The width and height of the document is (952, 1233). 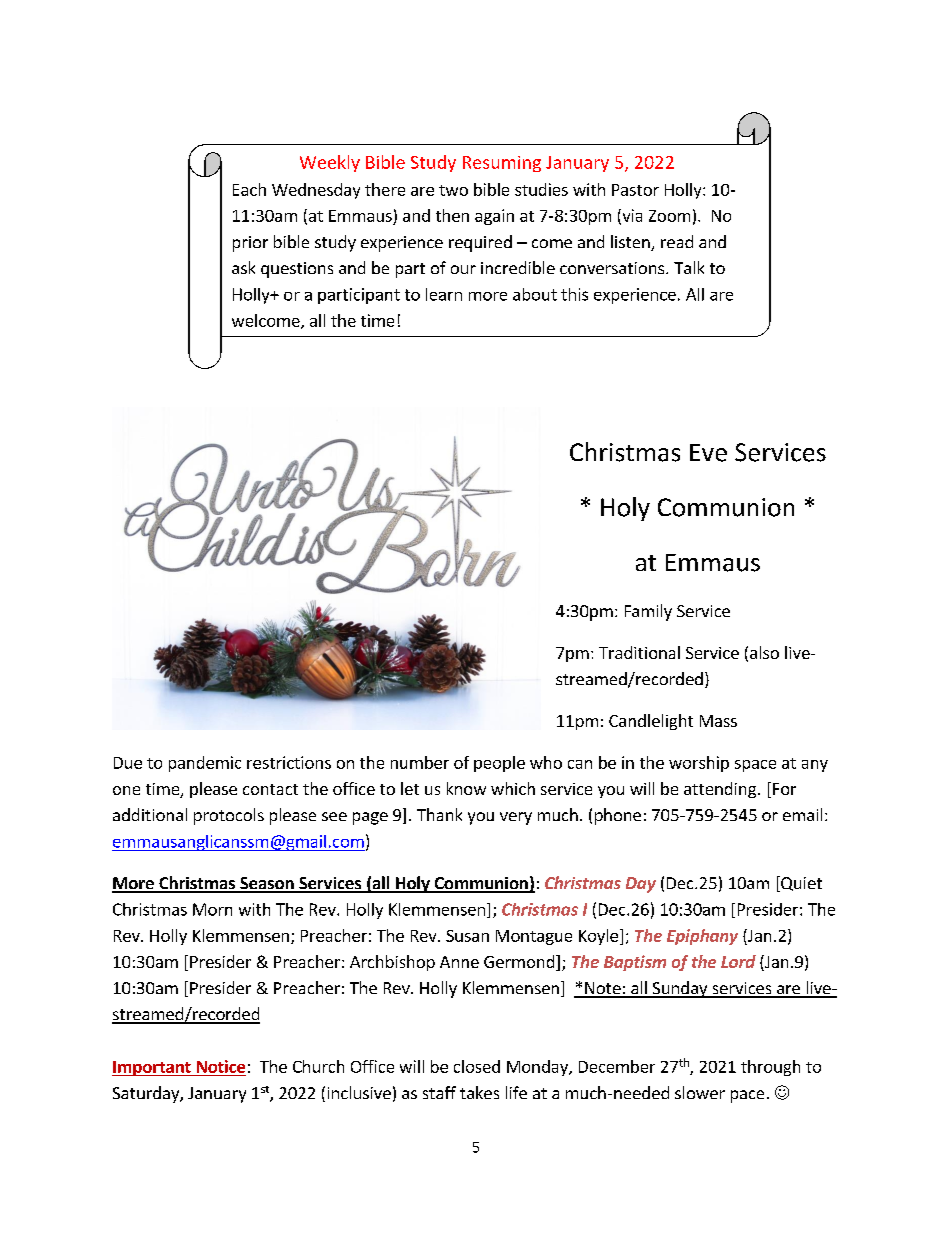 I want to click on Traditional, so click(x=639, y=652).
